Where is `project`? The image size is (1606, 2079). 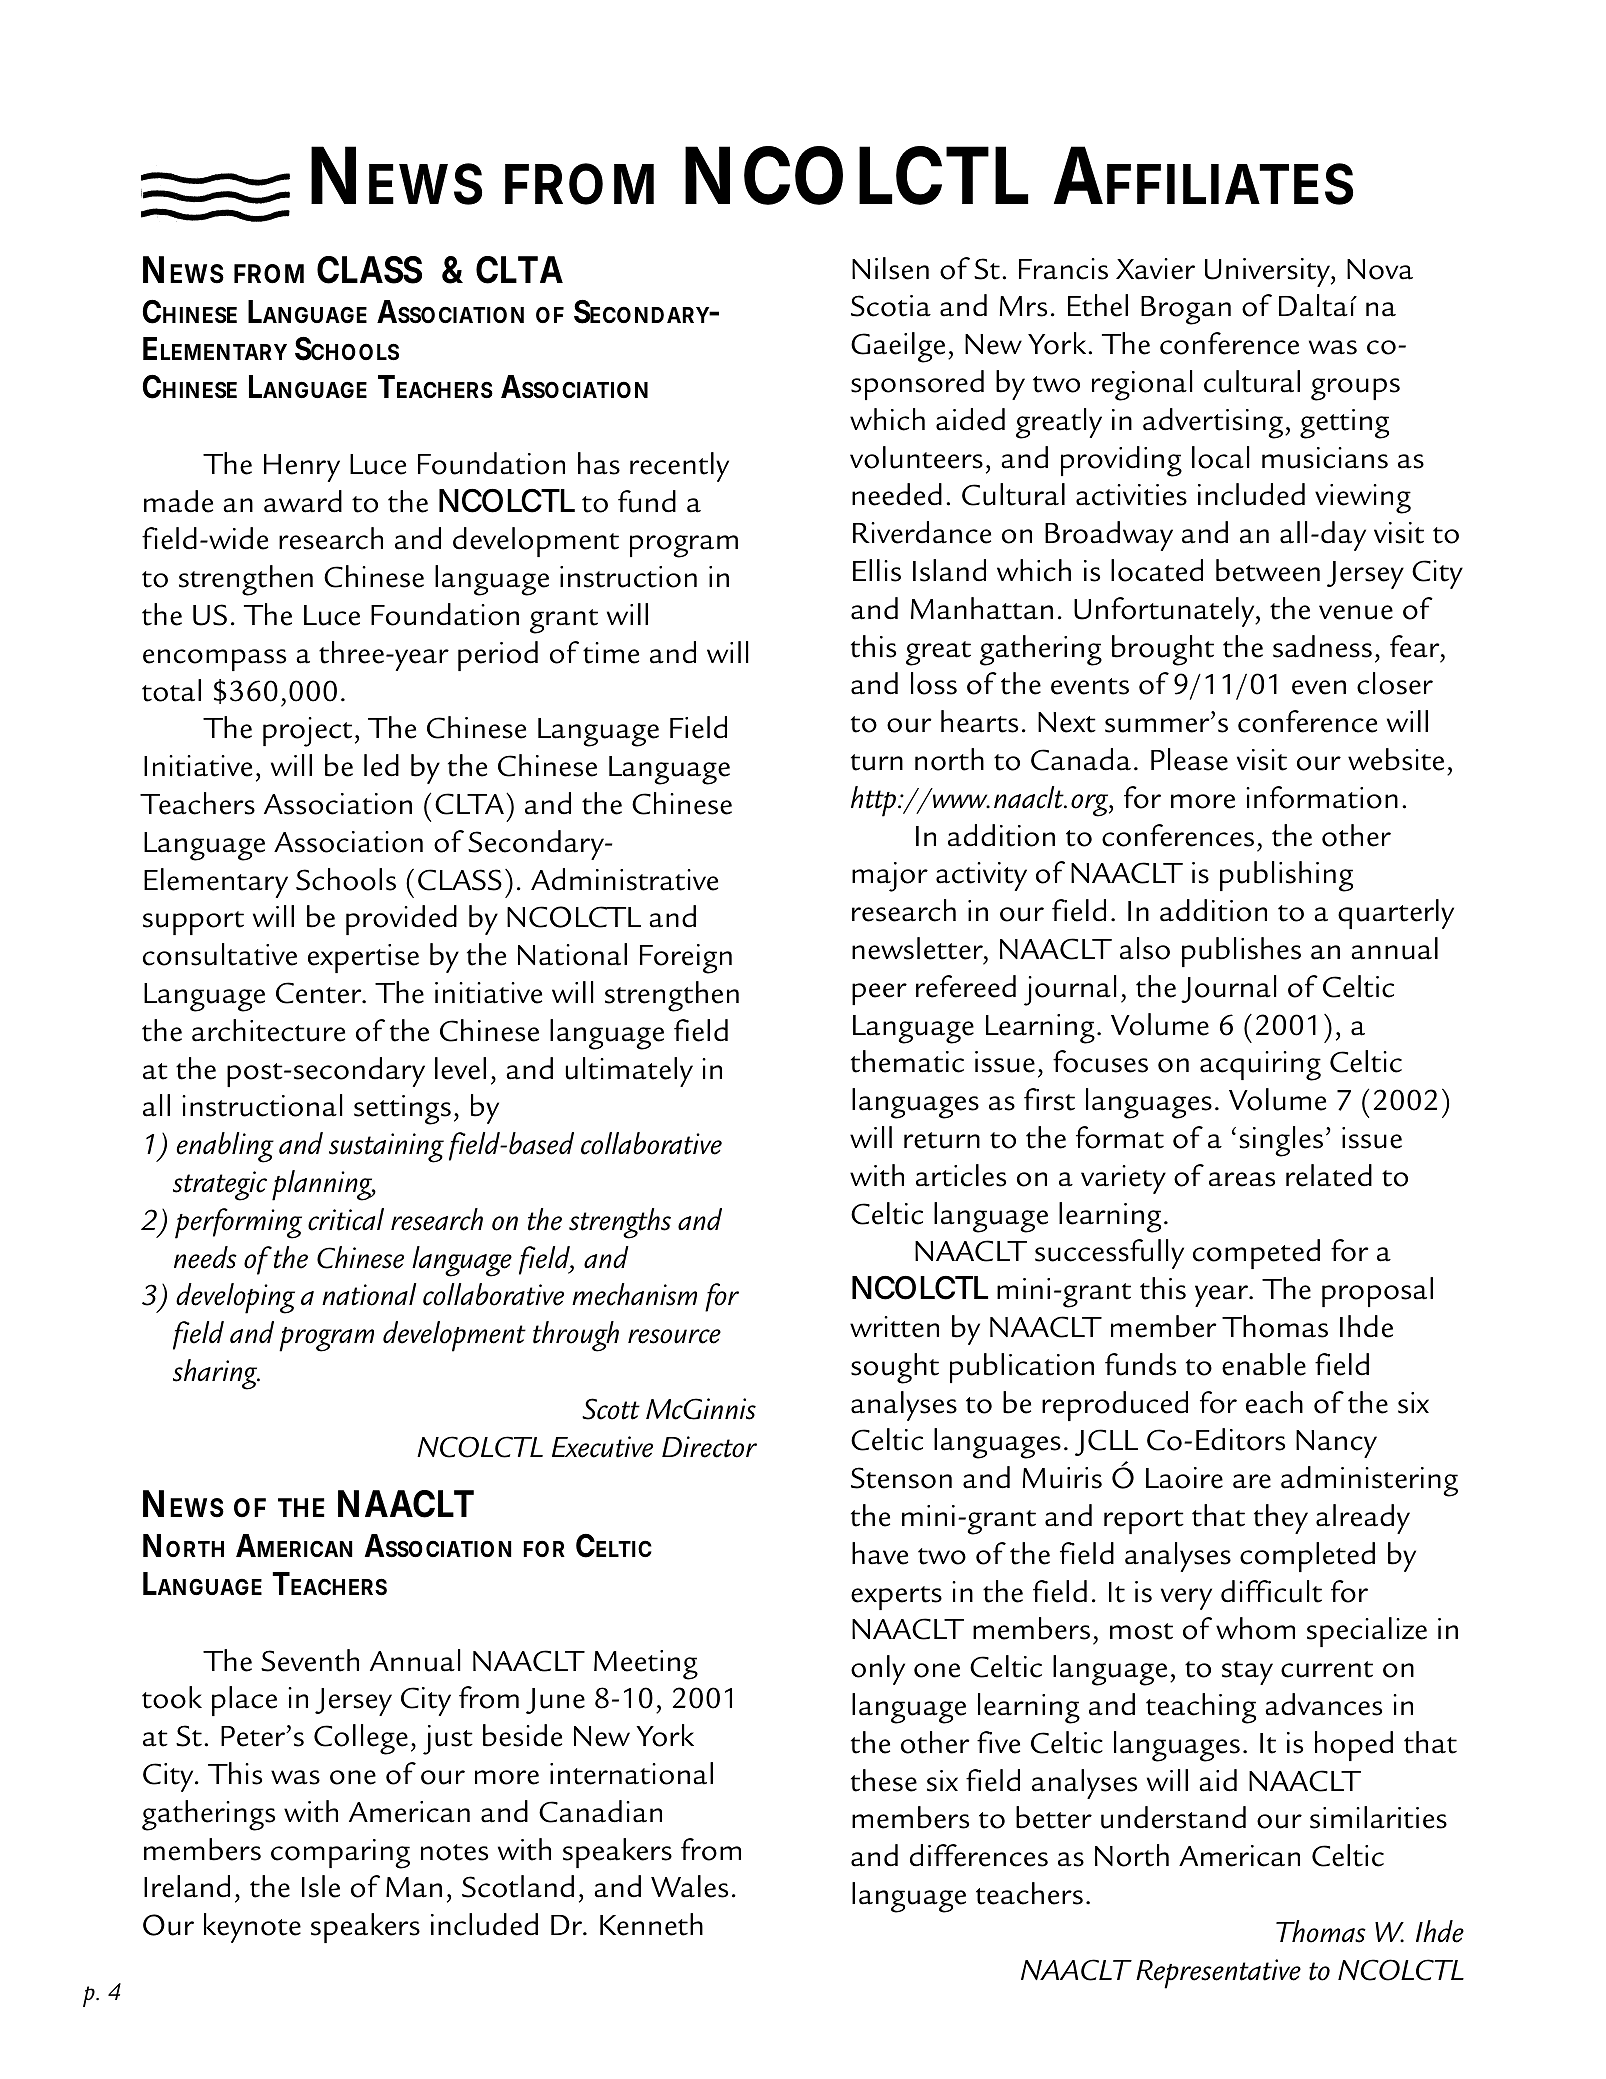 project is located at coordinates (307, 732).
